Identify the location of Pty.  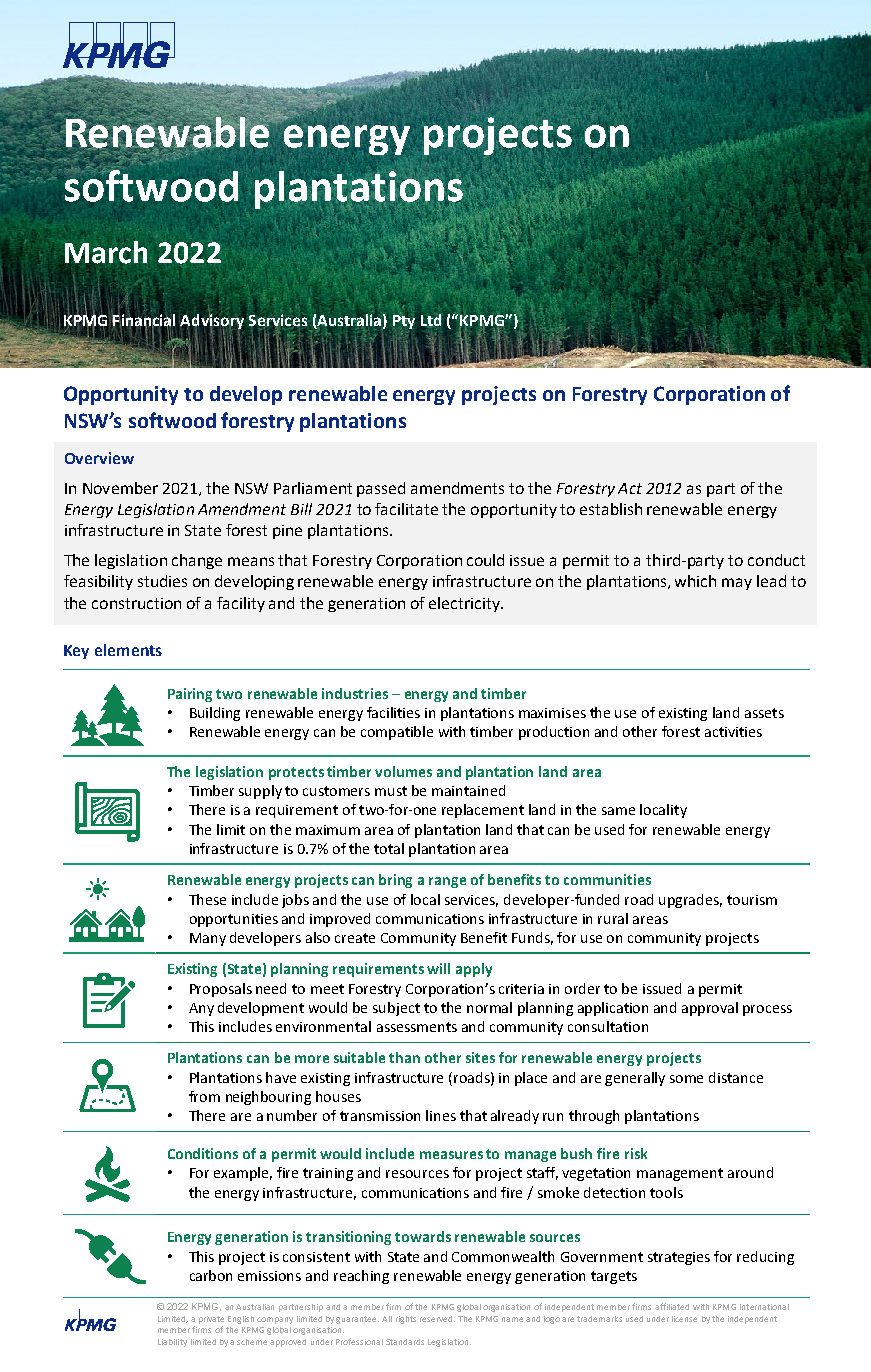
(404, 323).
